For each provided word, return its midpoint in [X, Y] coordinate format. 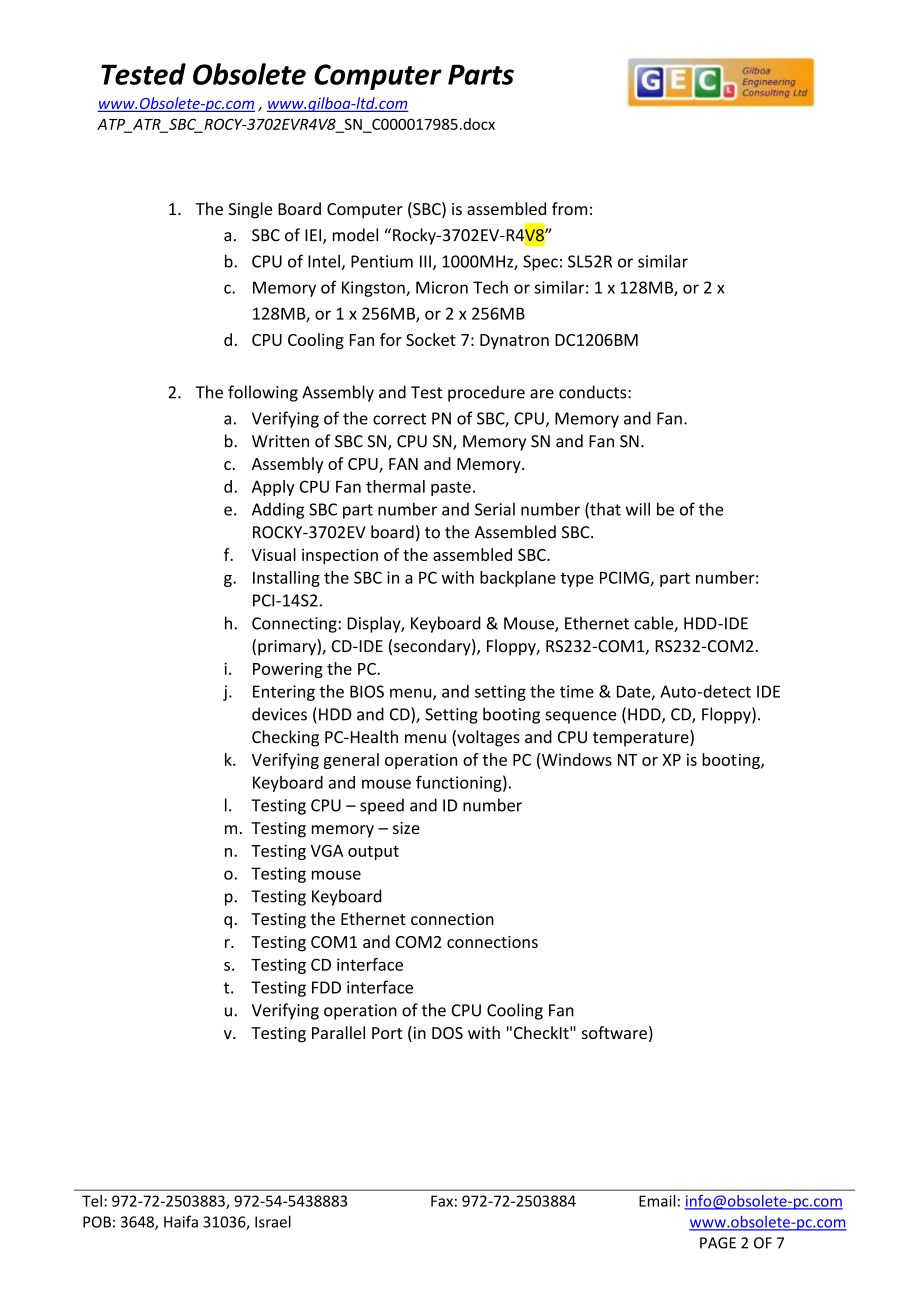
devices [279, 714]
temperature [642, 738]
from [569, 208]
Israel [273, 1221]
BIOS [367, 691]
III [425, 261]
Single [250, 210]
